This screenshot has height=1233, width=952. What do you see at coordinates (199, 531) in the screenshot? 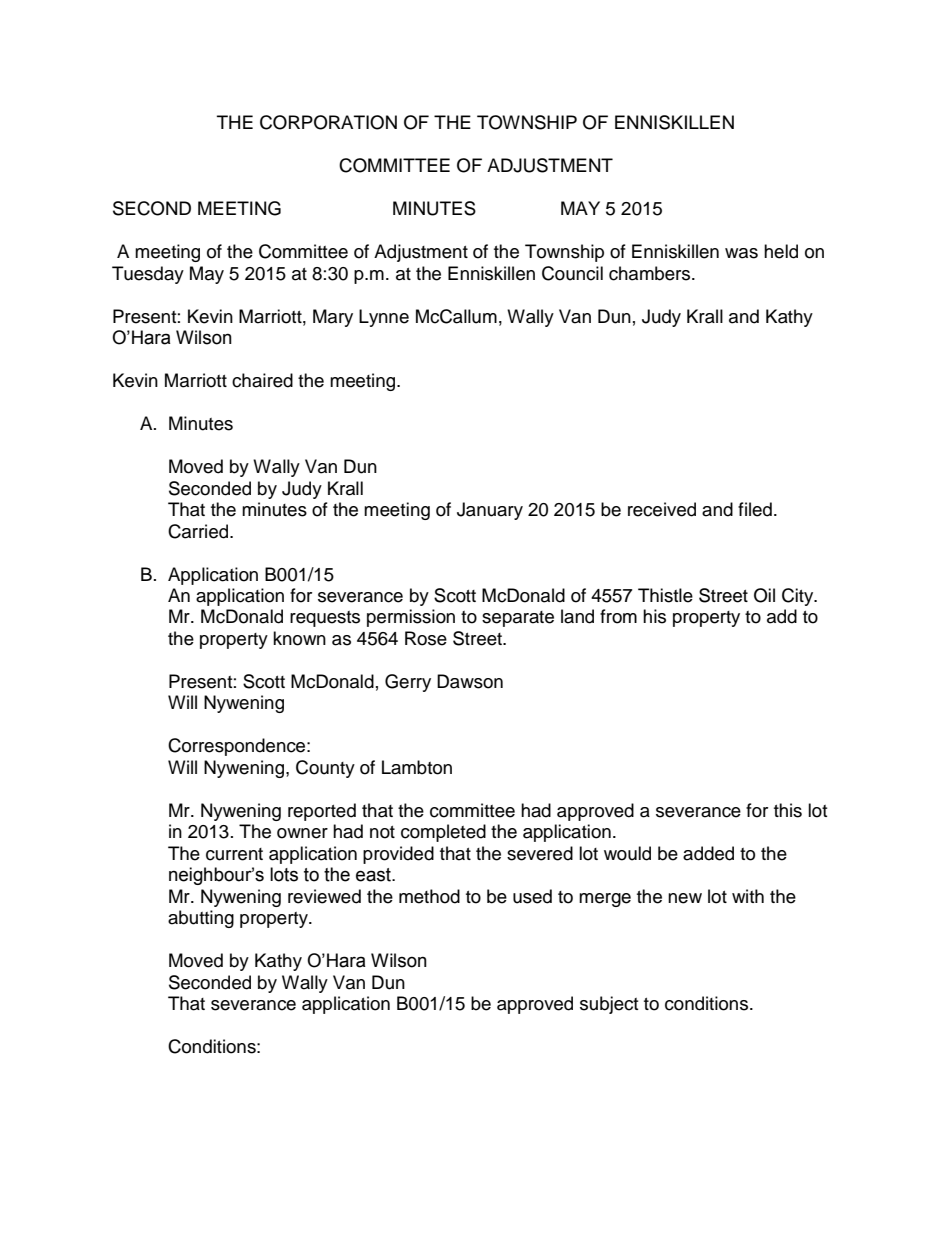
I see `Carried` at bounding box center [199, 531].
